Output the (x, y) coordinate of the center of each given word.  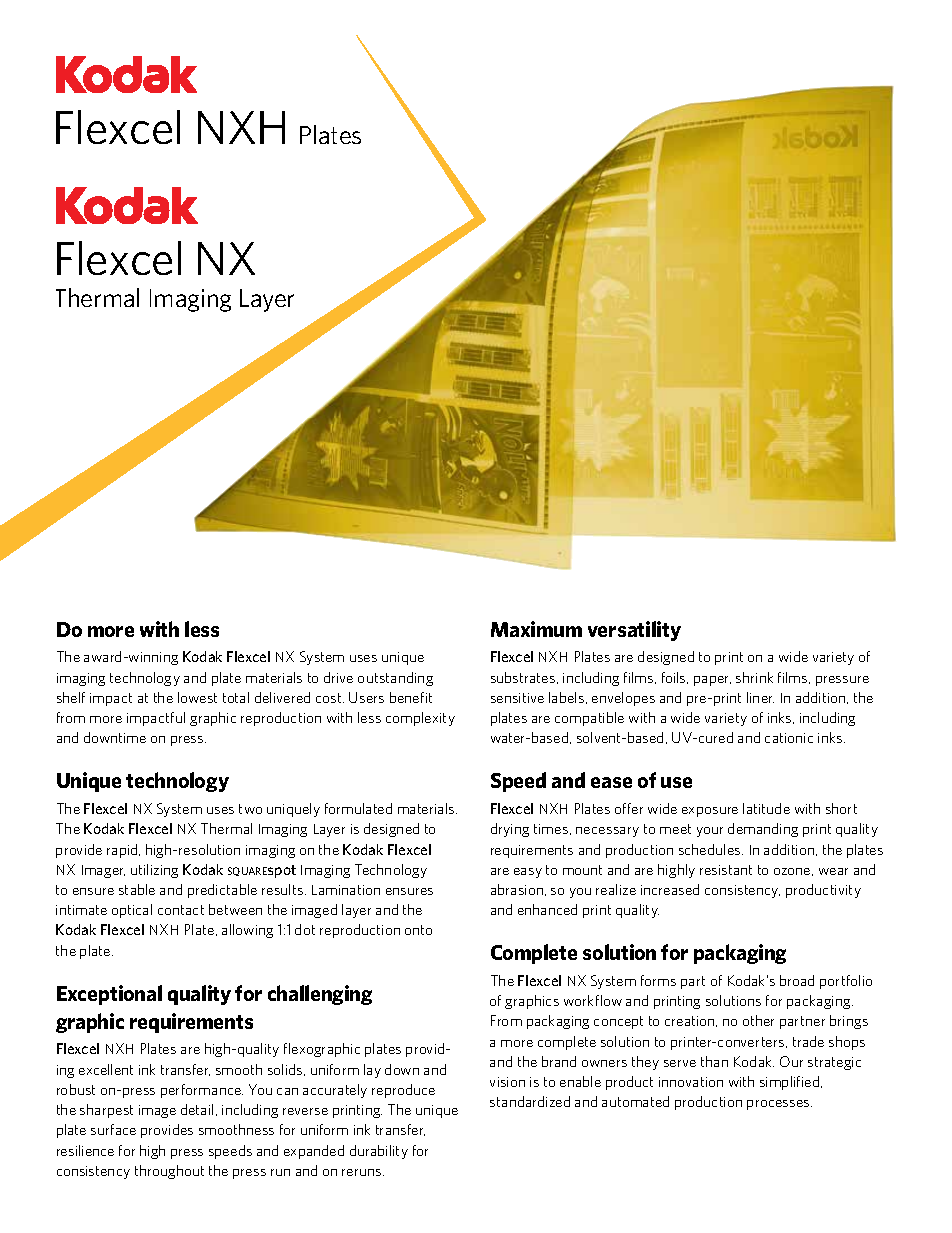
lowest (197, 697)
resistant (726, 870)
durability (379, 1152)
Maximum (536, 629)
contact (181, 910)
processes (779, 1105)
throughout (169, 1172)
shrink (754, 677)
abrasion (517, 889)
